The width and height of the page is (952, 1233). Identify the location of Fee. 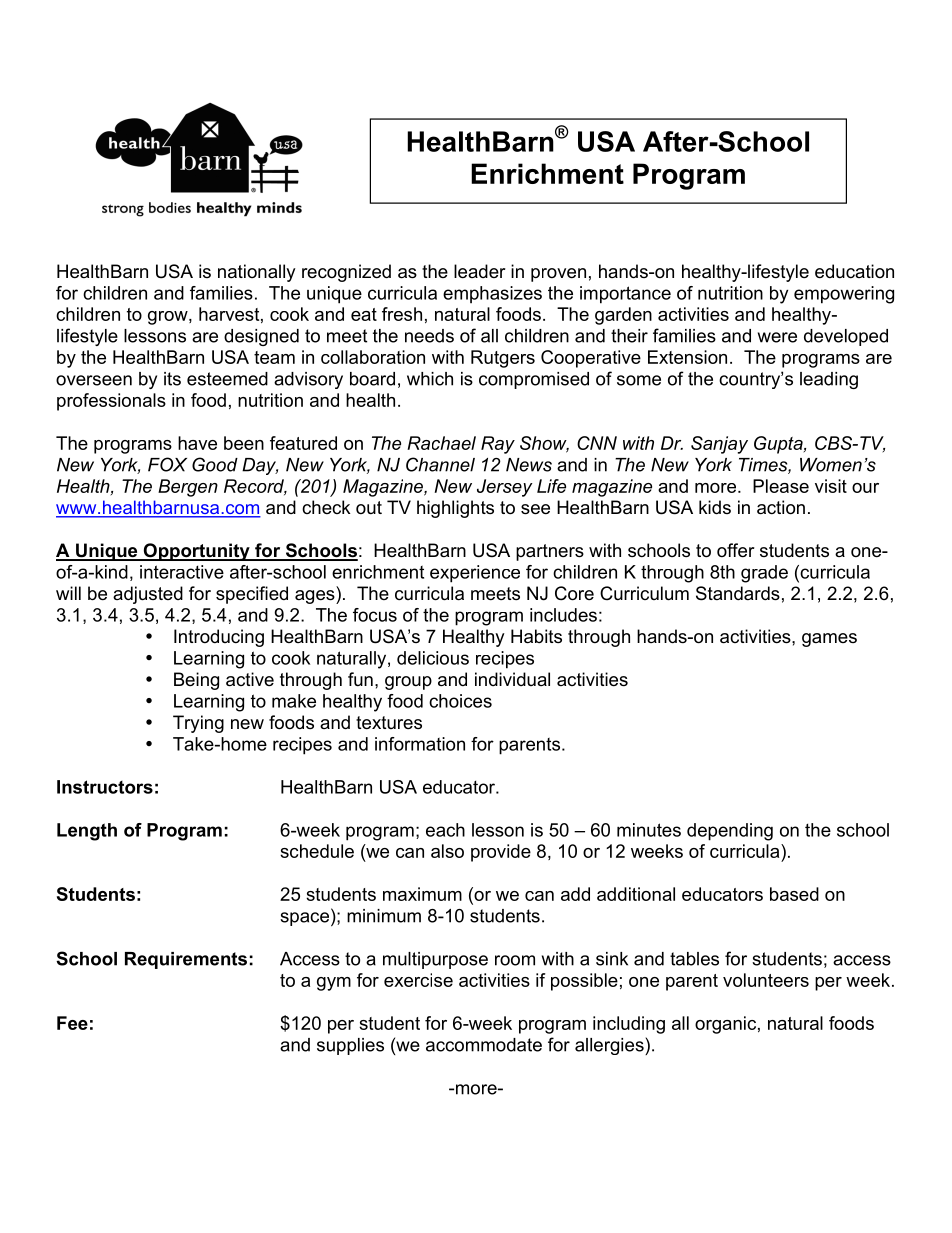
(72, 1023).
